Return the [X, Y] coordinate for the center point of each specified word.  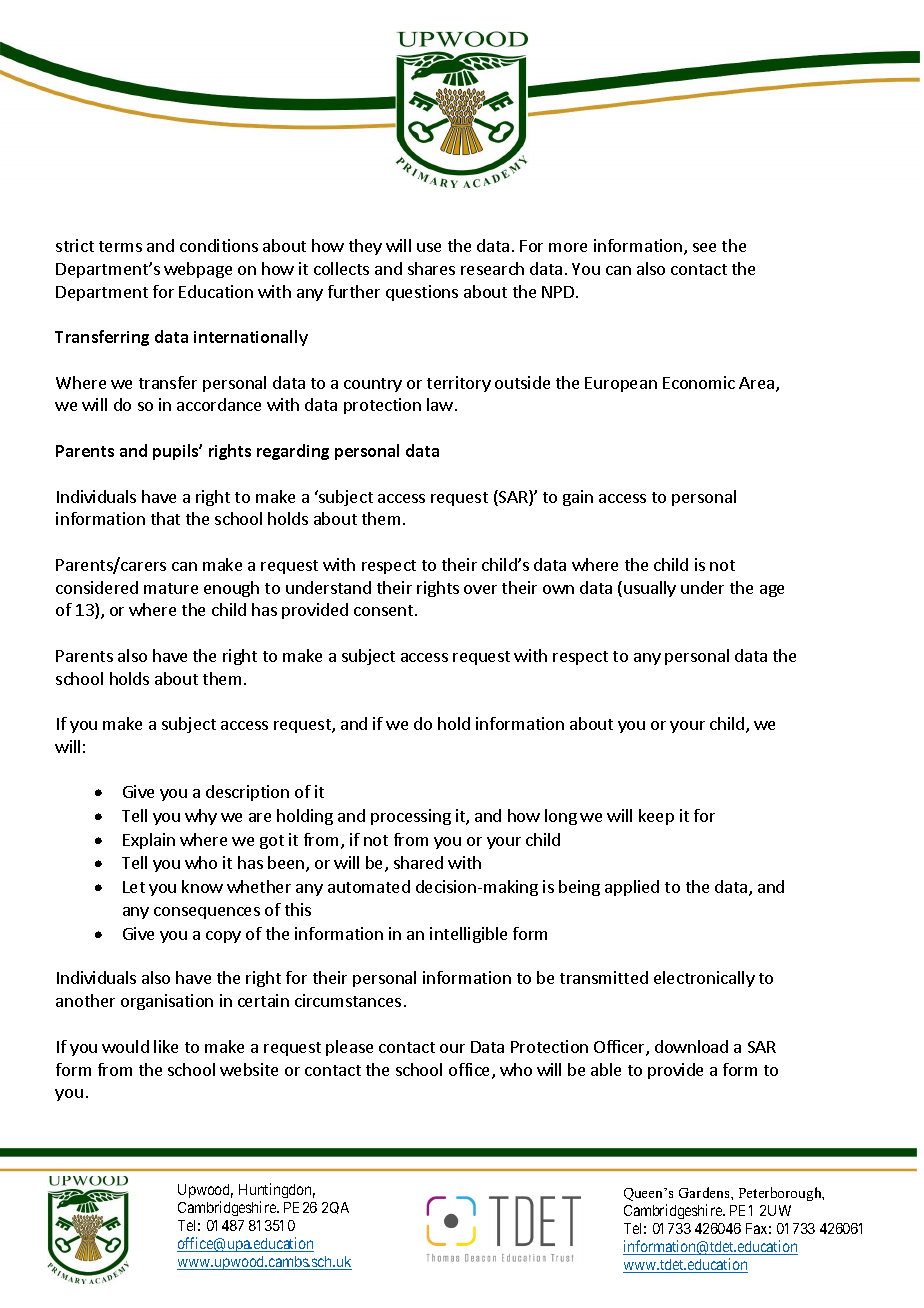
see [704, 247]
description [247, 793]
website [249, 1069]
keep [656, 817]
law [440, 404]
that [165, 518]
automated [369, 886]
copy [223, 937]
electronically [704, 979]
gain [578, 498]
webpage [198, 270]
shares [431, 268]
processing [411, 817]
